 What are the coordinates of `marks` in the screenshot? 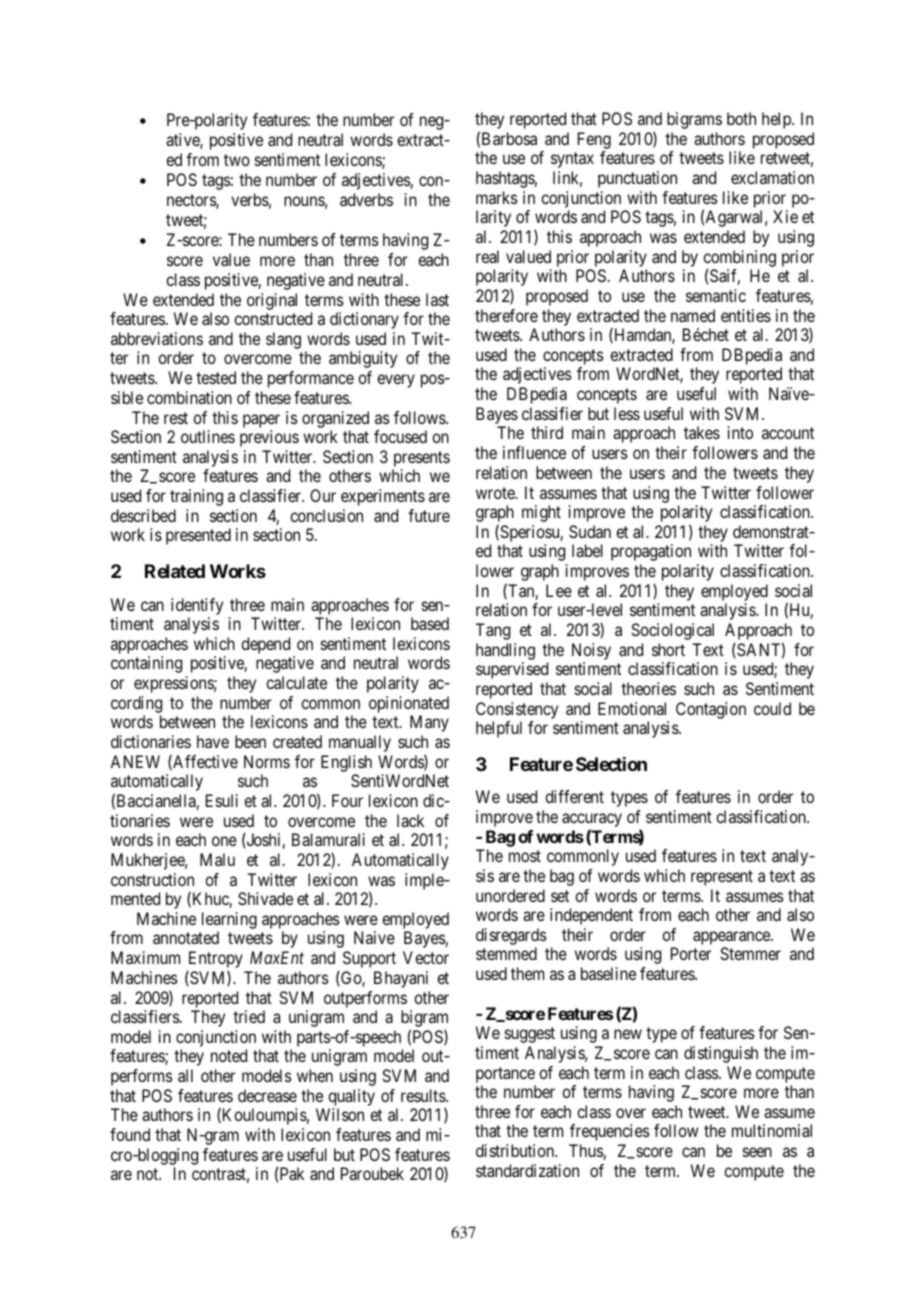 It's located at (497, 197).
